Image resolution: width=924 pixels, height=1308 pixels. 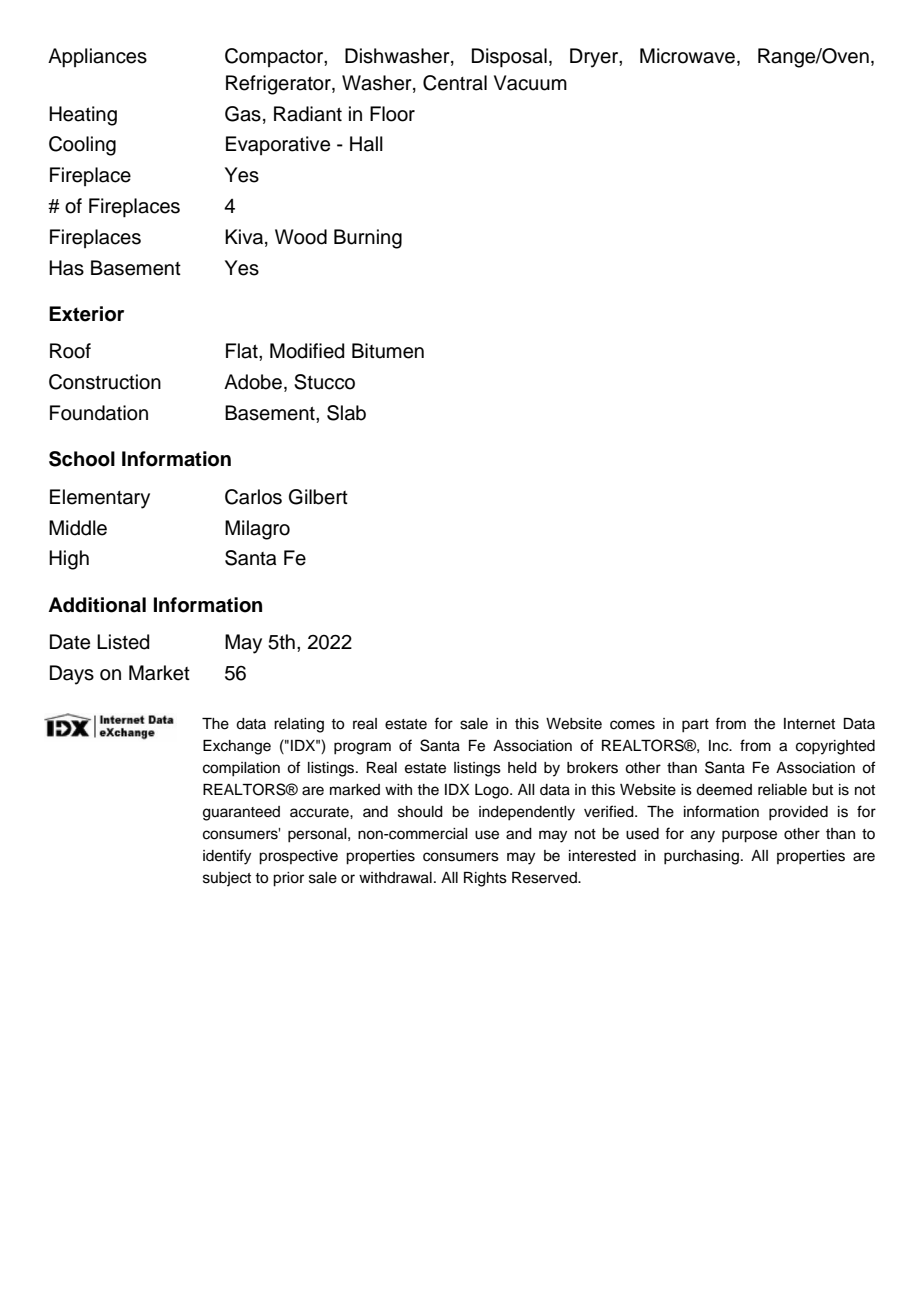 What do you see at coordinates (346, 413) in the screenshot?
I see `Slab` at bounding box center [346, 413].
